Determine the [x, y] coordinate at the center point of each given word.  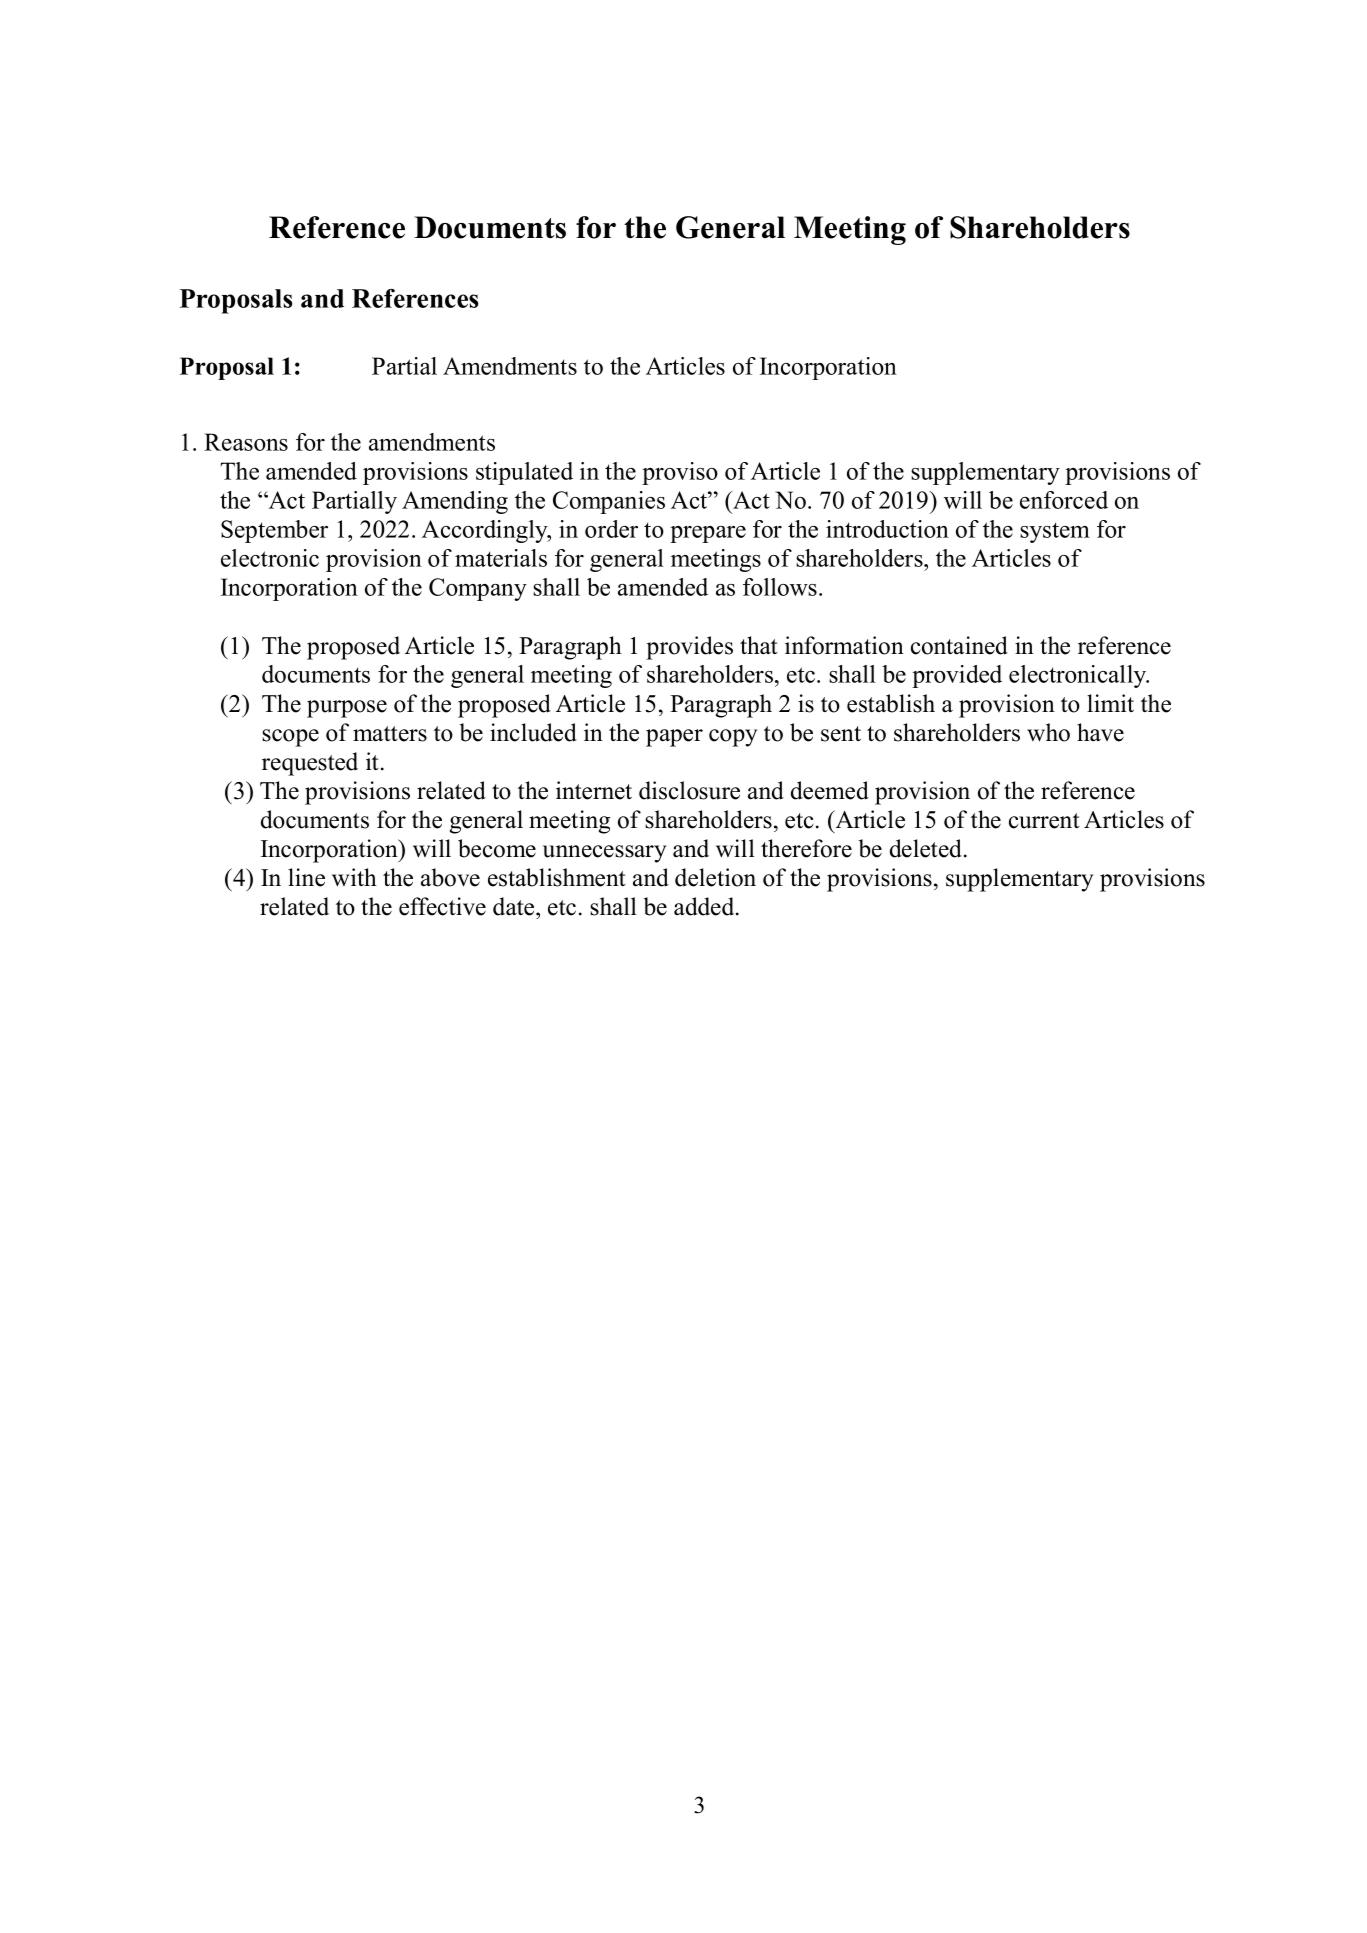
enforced [1064, 500]
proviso [680, 473]
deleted [927, 848]
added [705, 906]
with [354, 877]
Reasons [246, 442]
